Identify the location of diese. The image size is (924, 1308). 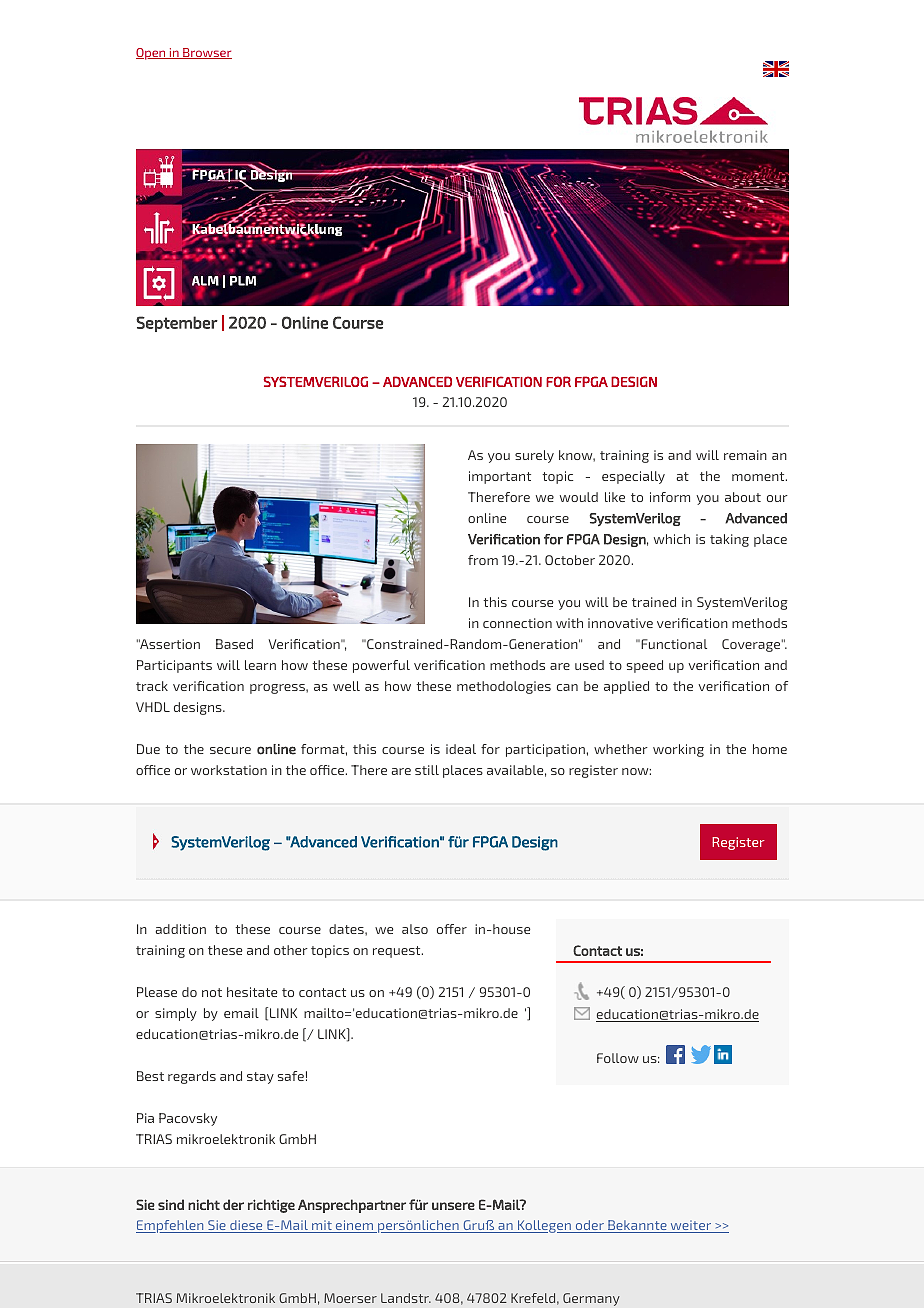
(246, 1226).
